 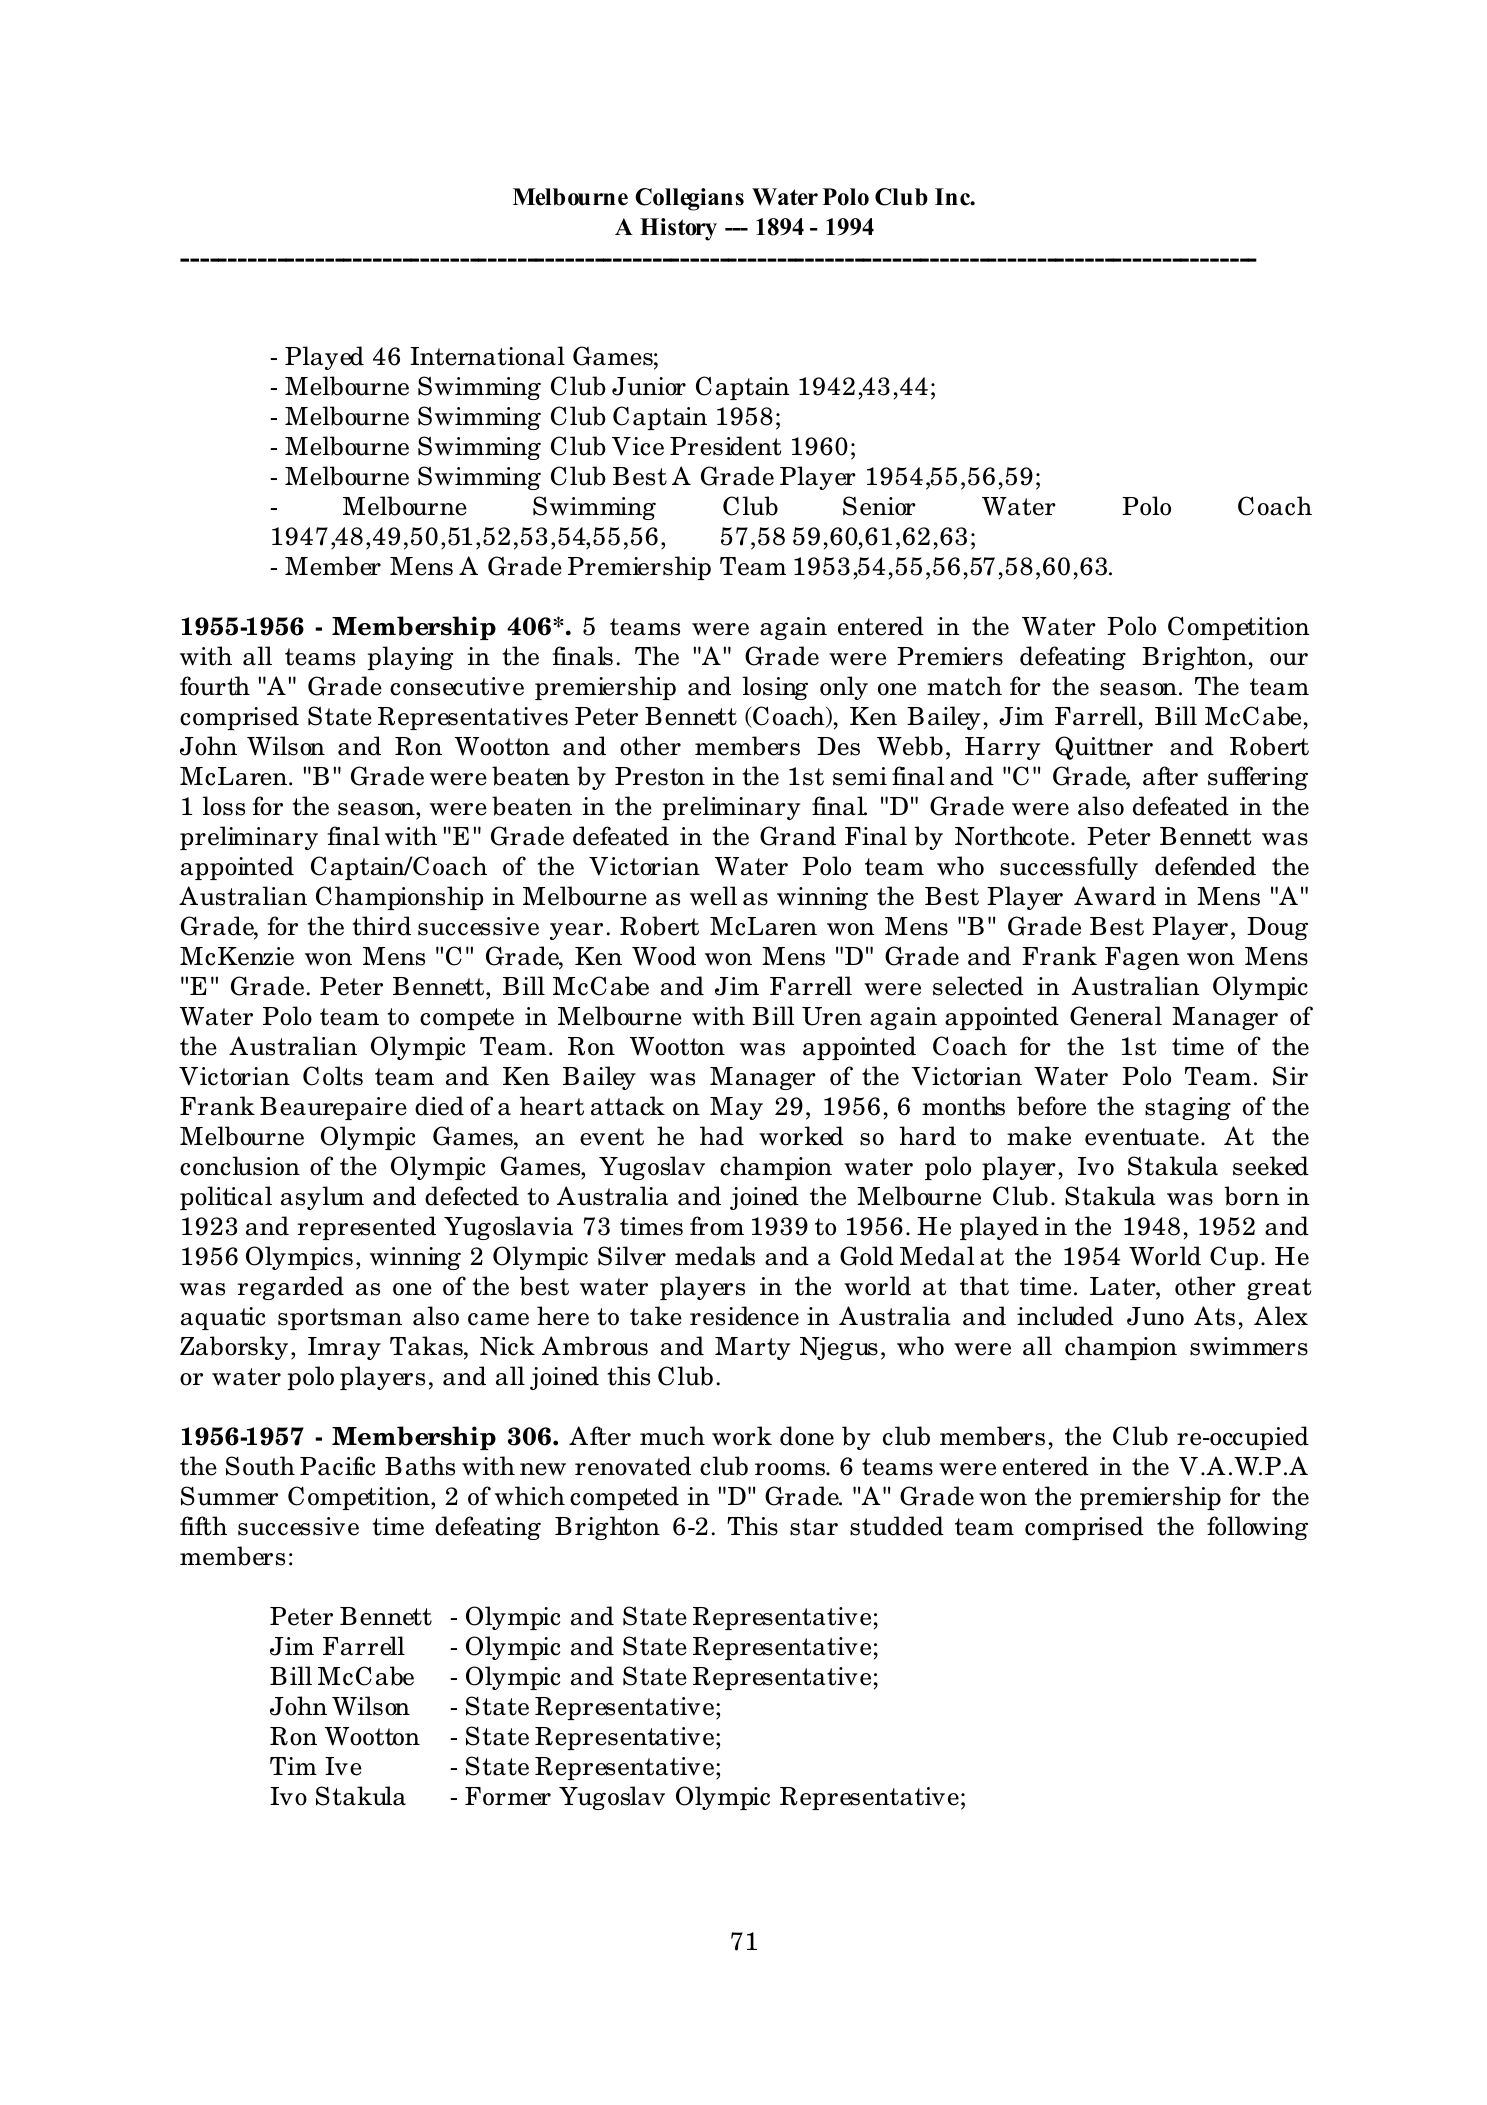 I want to click on following, so click(x=1257, y=1528).
